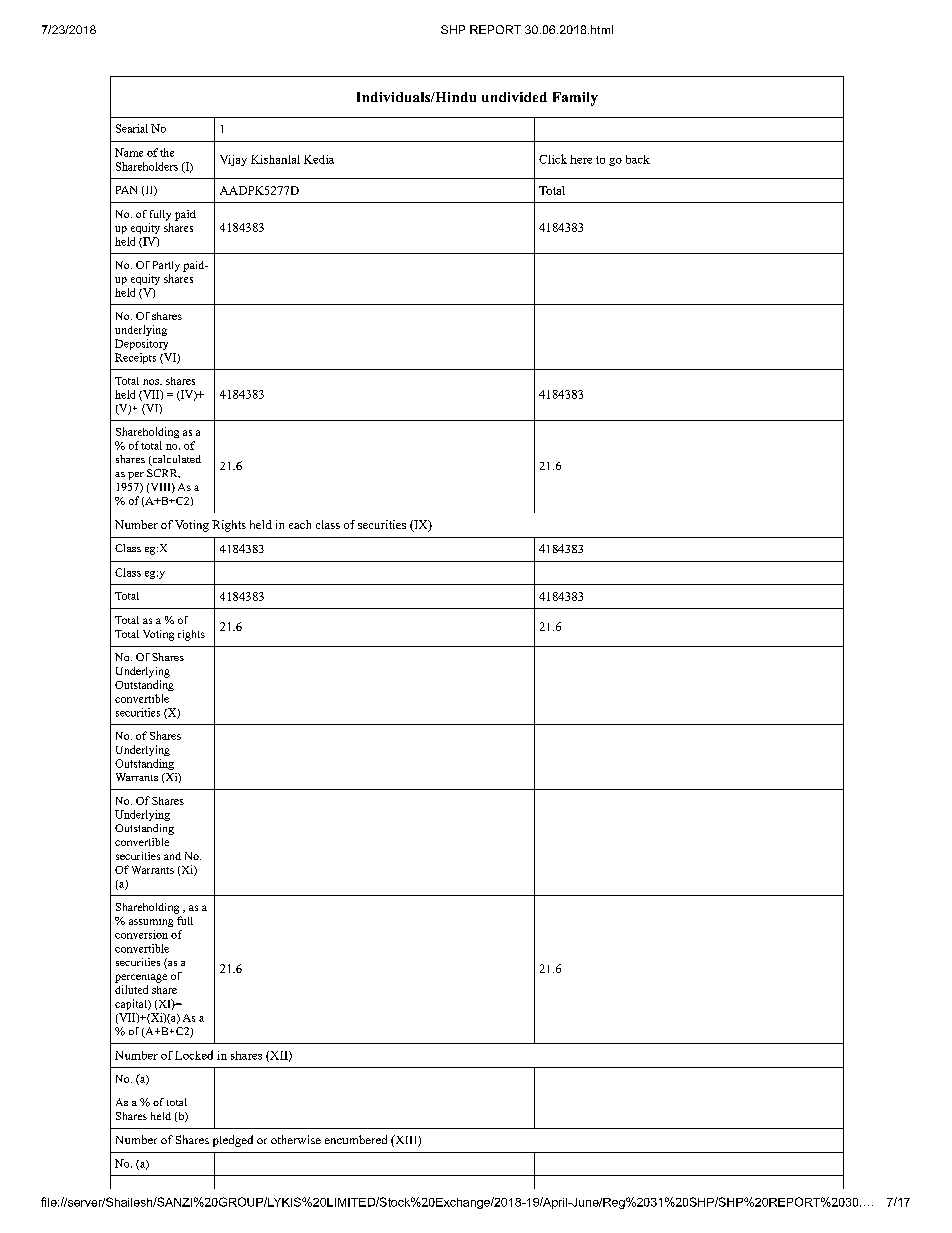  I want to click on XIII, so click(406, 1141).
